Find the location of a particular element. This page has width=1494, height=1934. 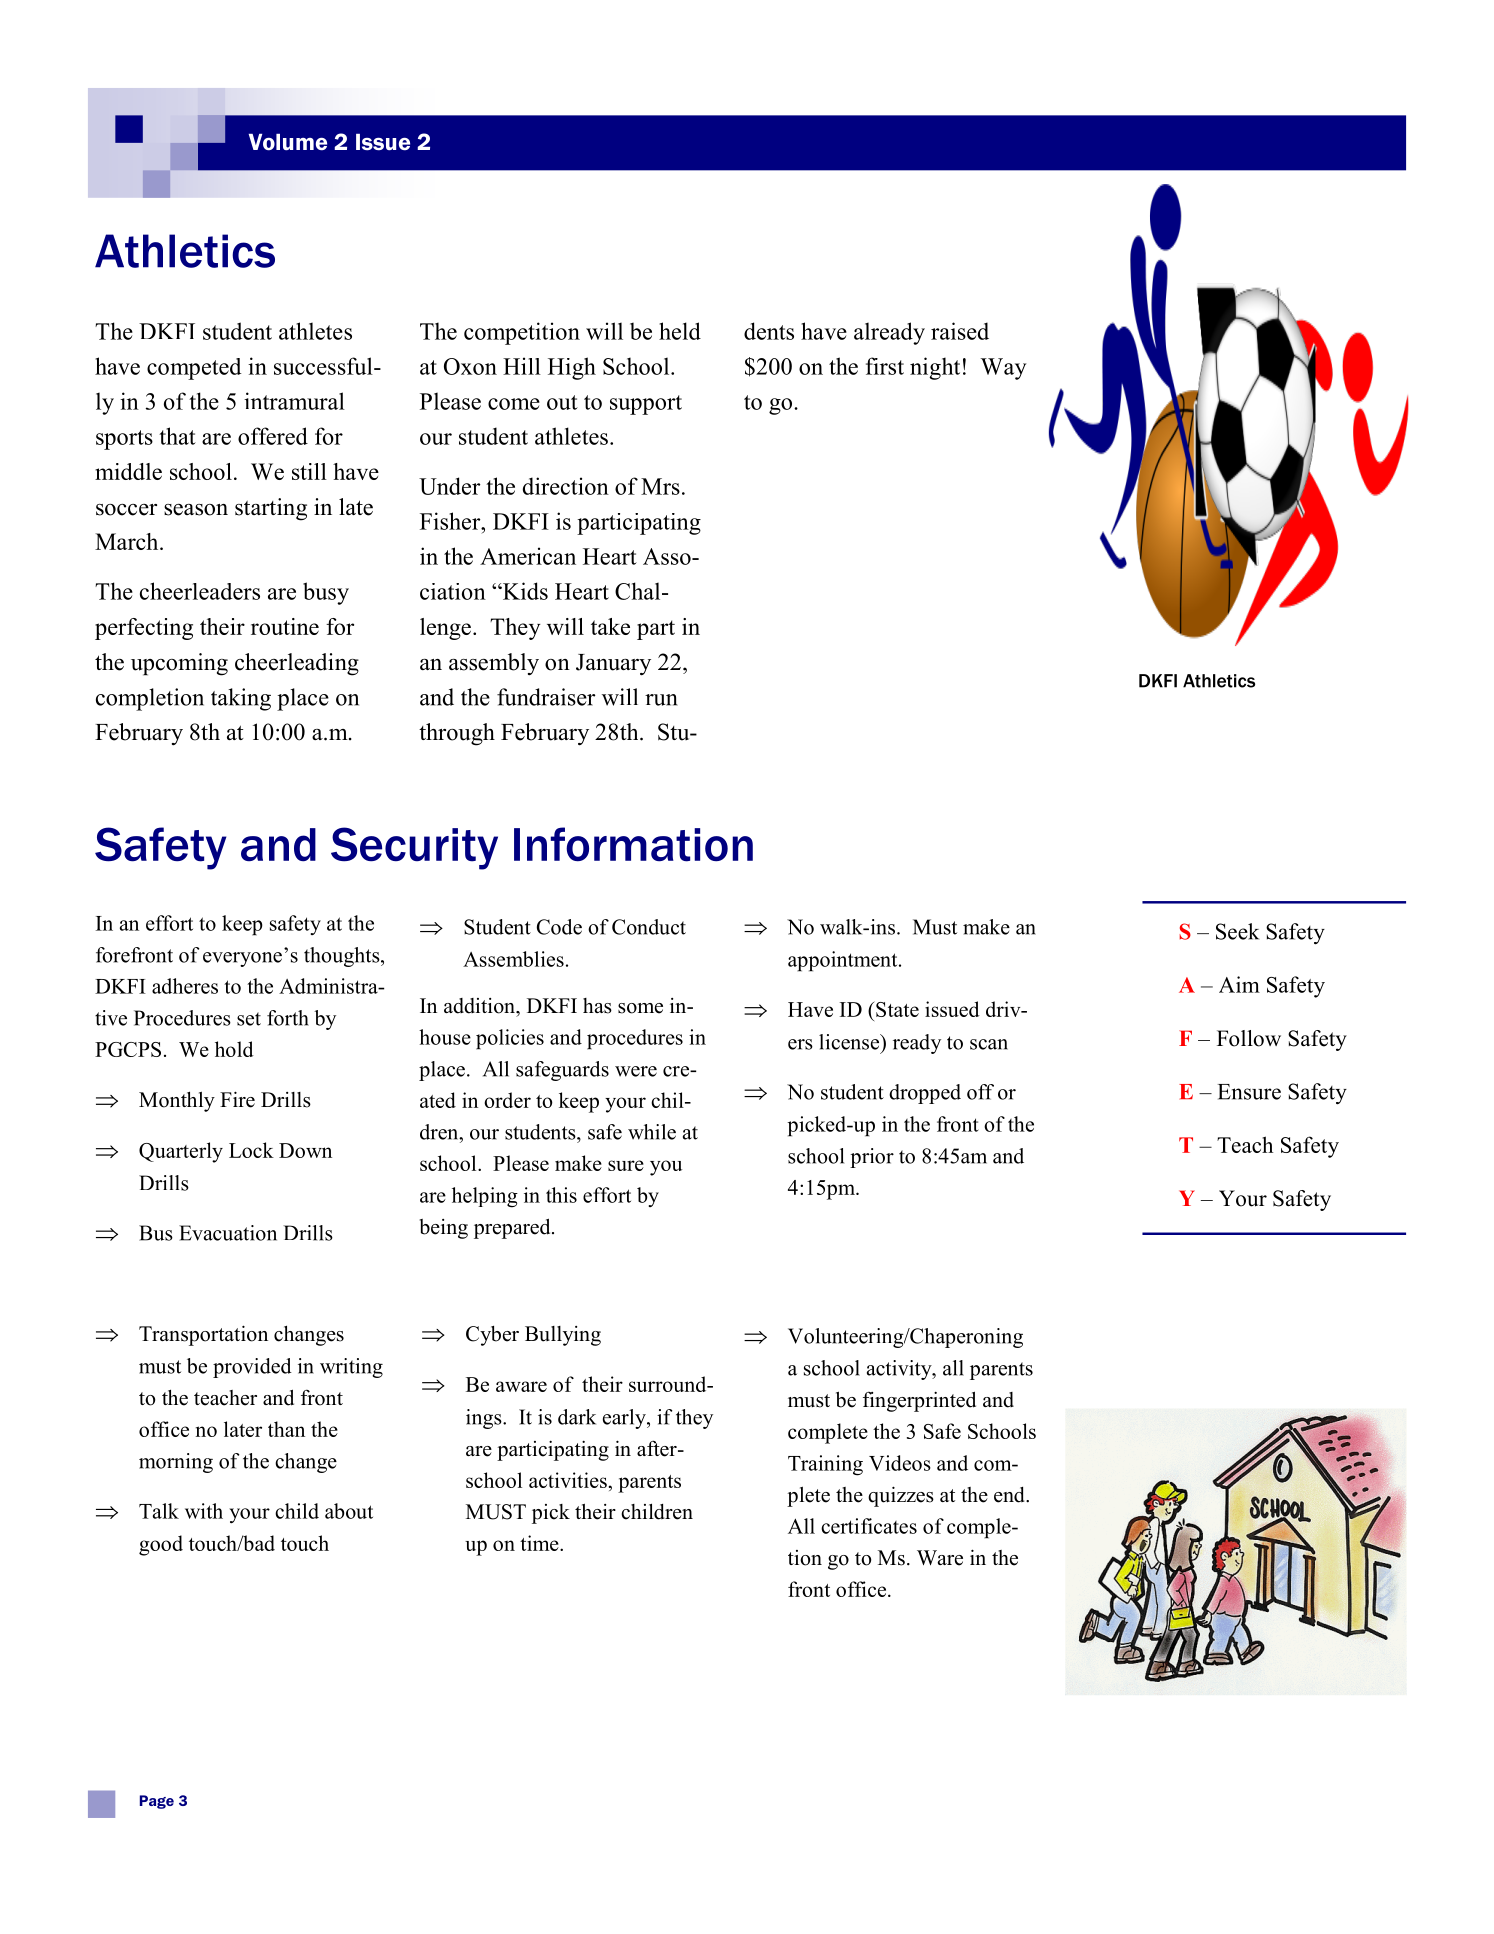

starting is located at coordinates (271, 509).
